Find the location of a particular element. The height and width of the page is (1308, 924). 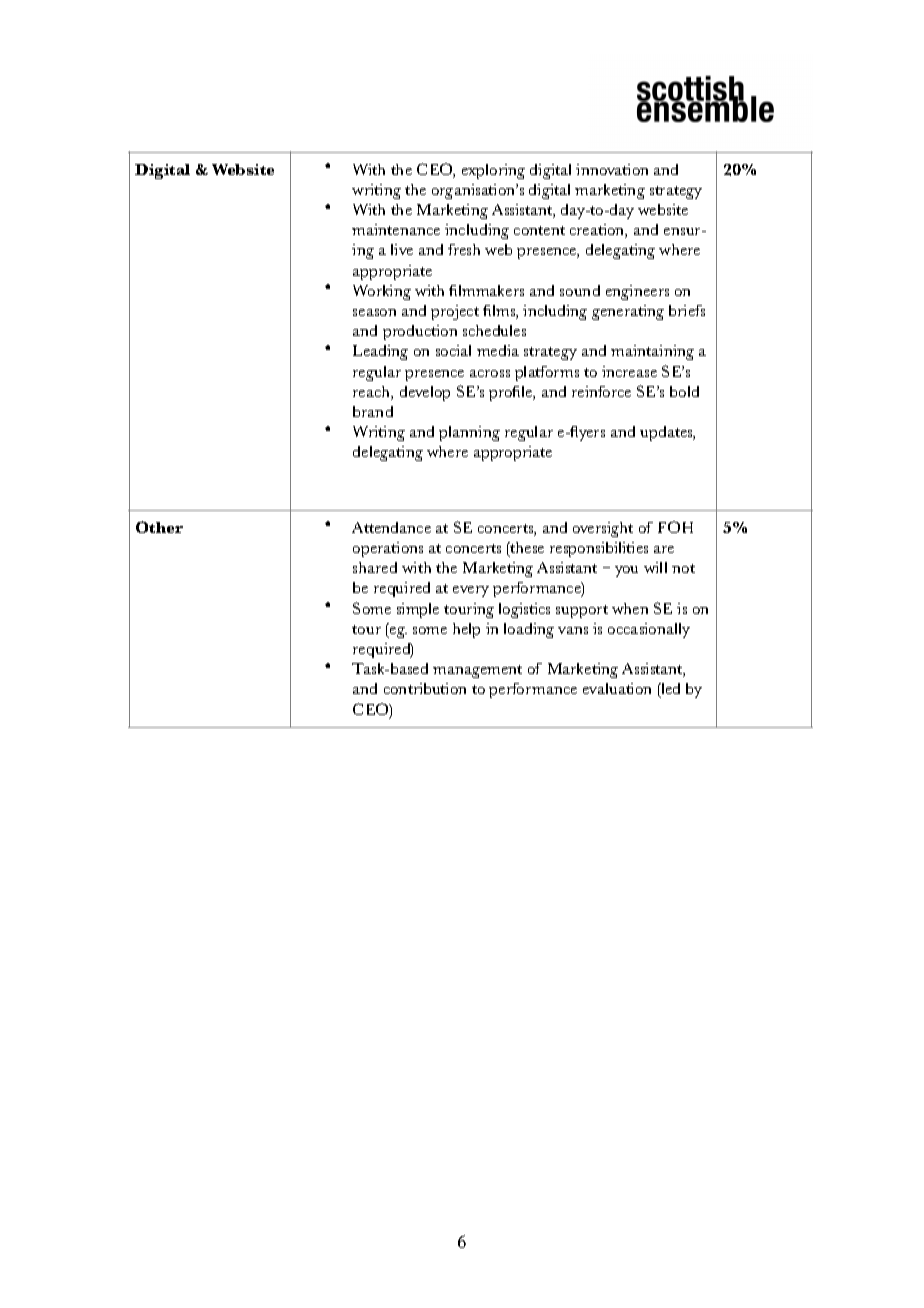

updates is located at coordinates (667, 433).
